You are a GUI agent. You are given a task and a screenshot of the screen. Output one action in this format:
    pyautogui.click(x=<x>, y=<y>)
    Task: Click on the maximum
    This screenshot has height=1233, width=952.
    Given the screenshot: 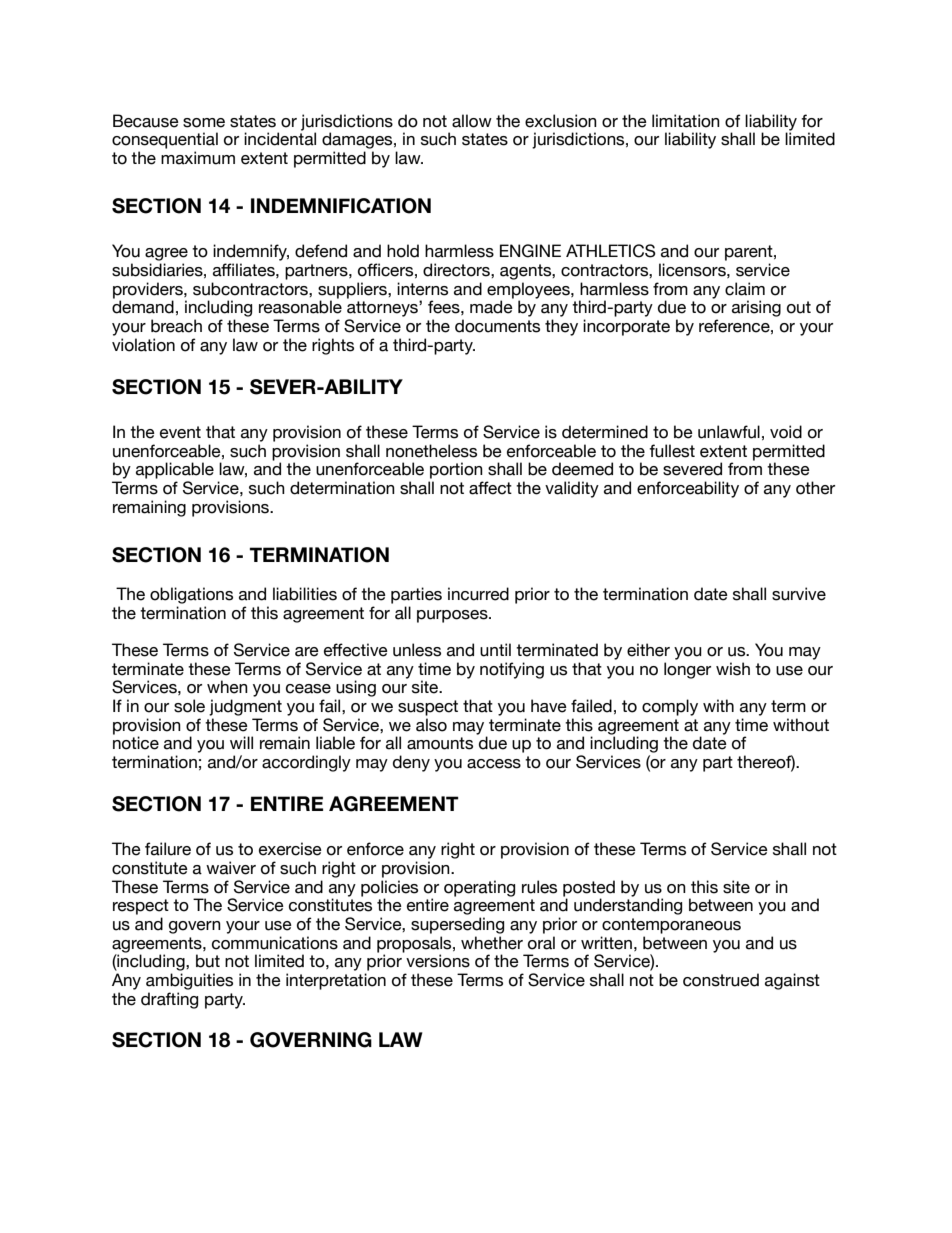 What is the action you would take?
    pyautogui.click(x=198, y=158)
